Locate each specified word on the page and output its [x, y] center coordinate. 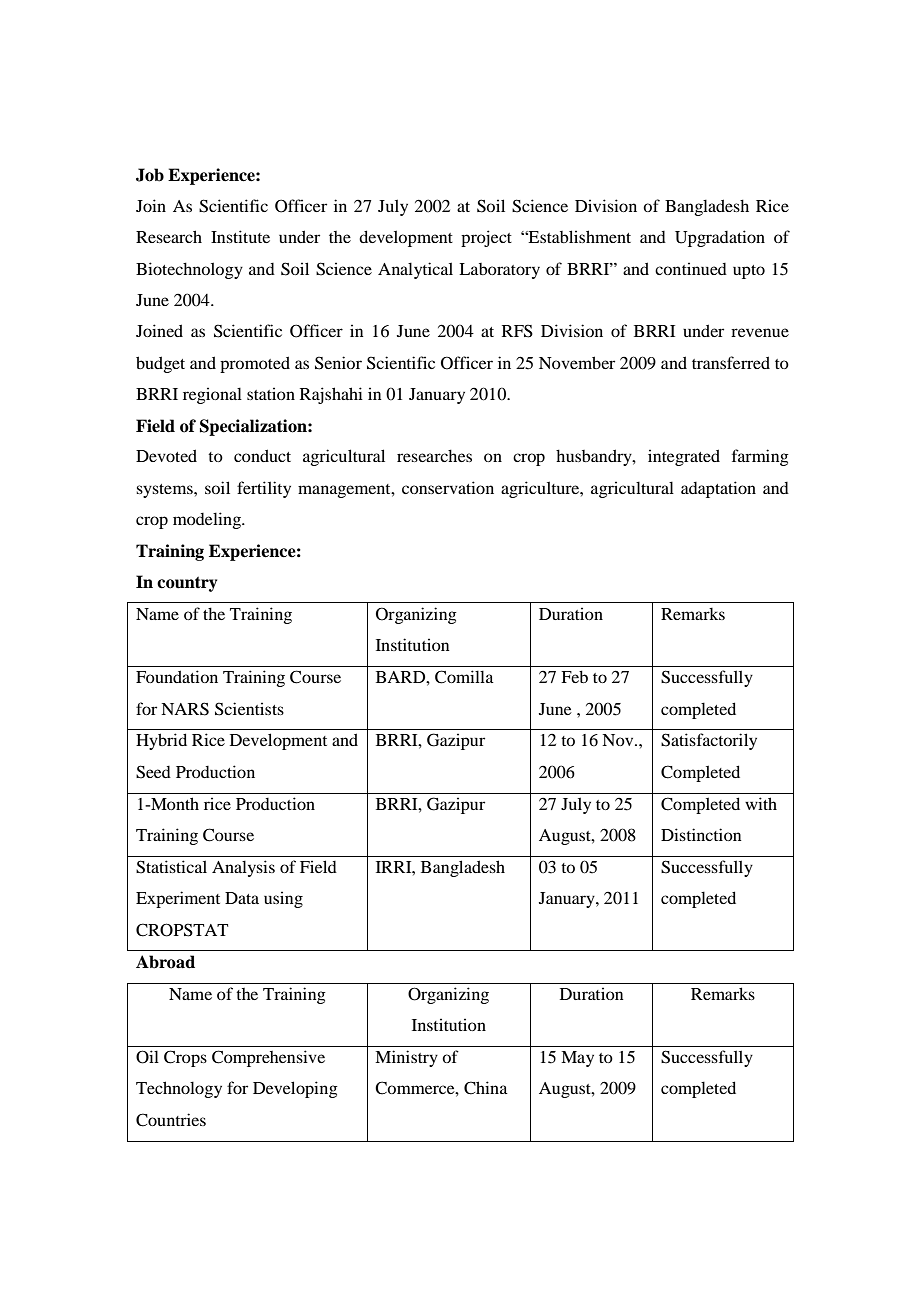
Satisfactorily [709, 741]
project [486, 238]
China [486, 1088]
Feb [574, 676]
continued [691, 268]
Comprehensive [268, 1058]
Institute [240, 236]
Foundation [177, 676]
